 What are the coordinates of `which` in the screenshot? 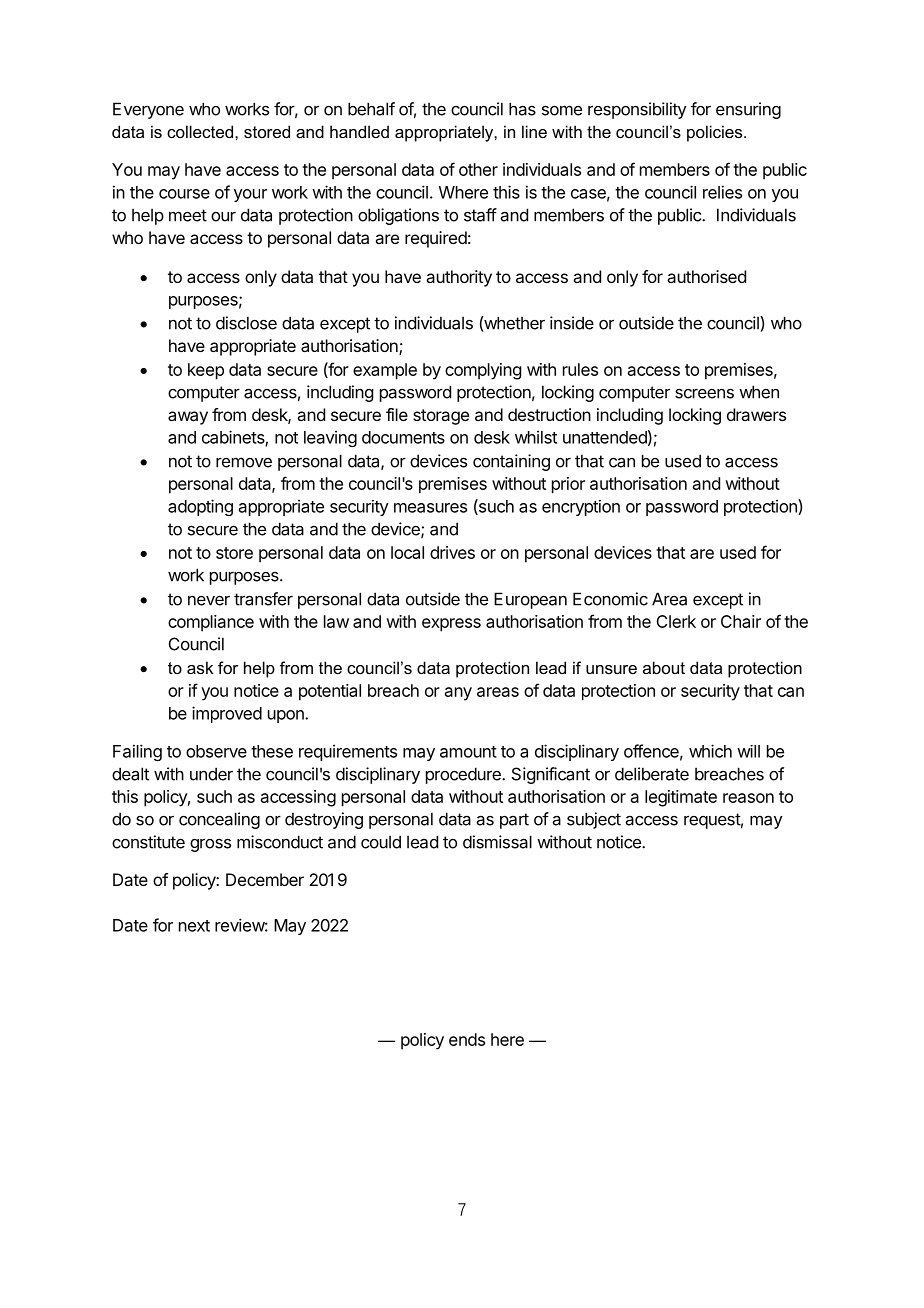 It's located at (710, 751).
